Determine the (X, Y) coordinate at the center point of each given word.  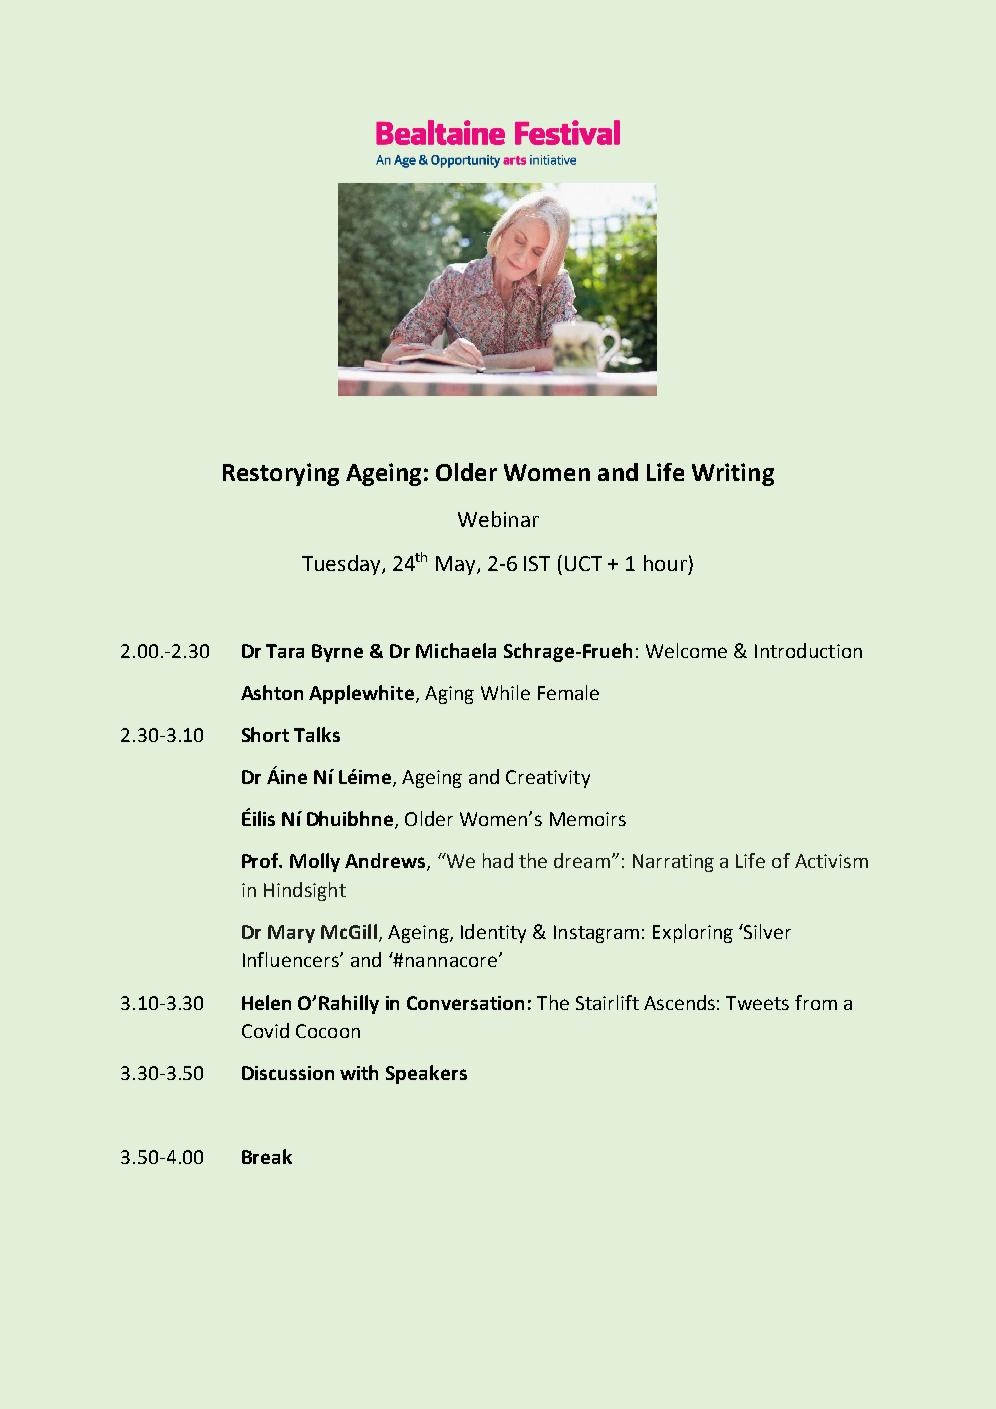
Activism (831, 861)
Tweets (757, 1003)
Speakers (426, 1074)
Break (267, 1156)
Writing (733, 474)
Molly (315, 862)
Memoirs (588, 819)
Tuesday (342, 565)
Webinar (498, 519)
